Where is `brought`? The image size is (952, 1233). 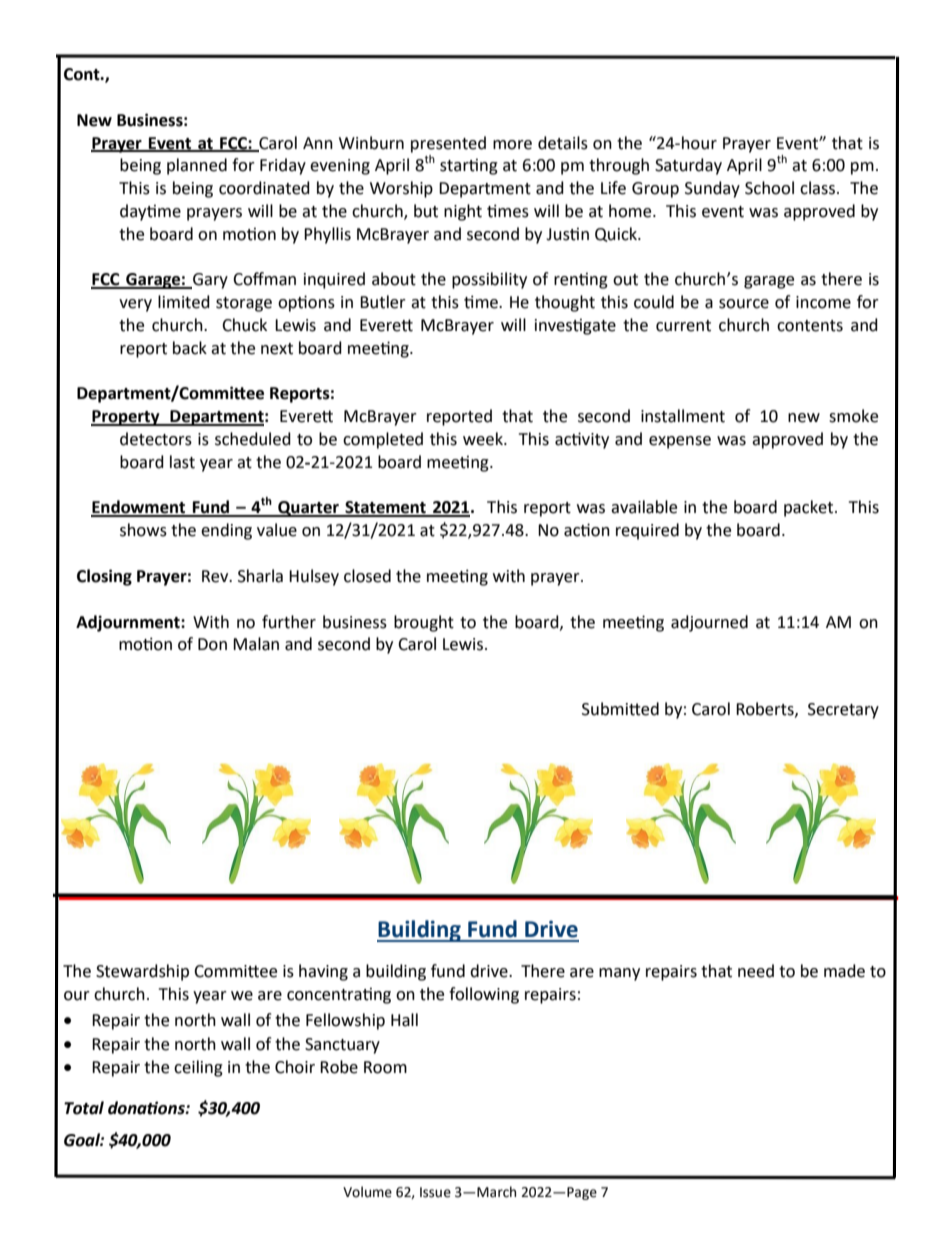 brought is located at coordinates (424, 623).
